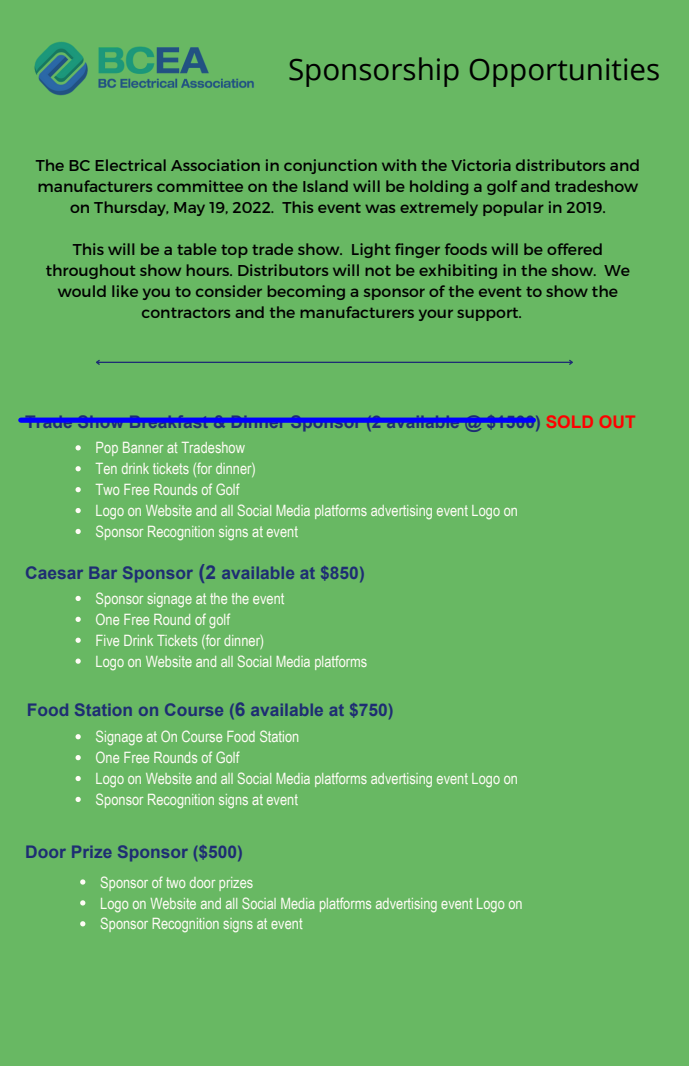 Image resolution: width=690 pixels, height=1066 pixels. Describe the element at coordinates (306, 292) in the screenshot. I see `becoming` at that location.
